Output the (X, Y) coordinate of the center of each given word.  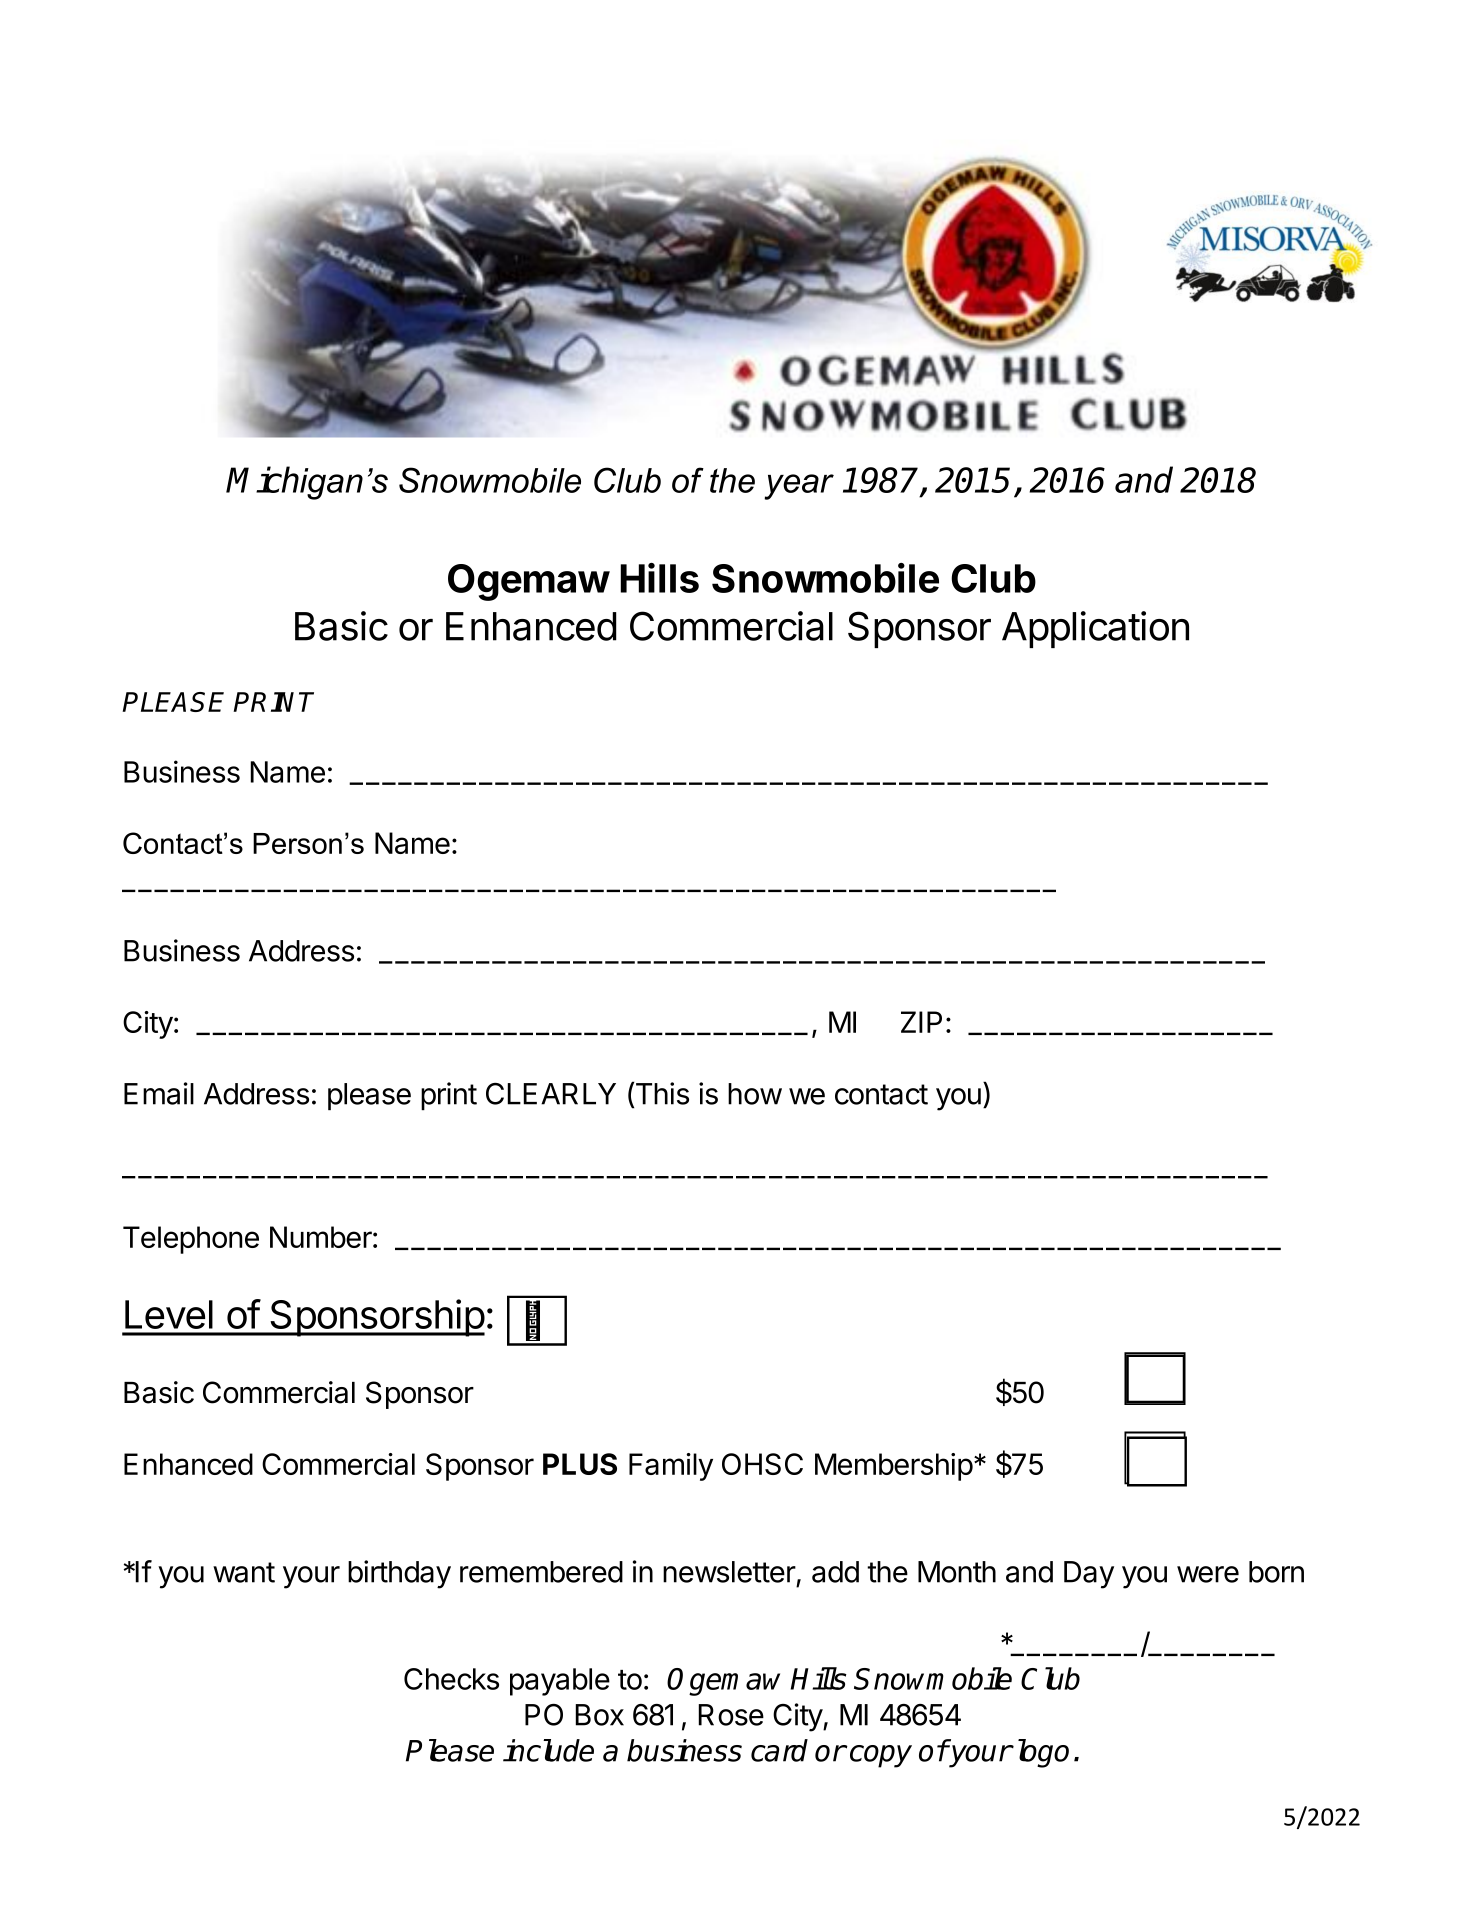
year (799, 487)
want (244, 1572)
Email (159, 1093)
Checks (451, 1679)
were (1208, 1574)
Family (671, 1467)
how (755, 1094)
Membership (894, 1467)
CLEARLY (551, 1094)
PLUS (580, 1464)
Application (1095, 629)
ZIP (921, 1022)
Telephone (191, 1240)
